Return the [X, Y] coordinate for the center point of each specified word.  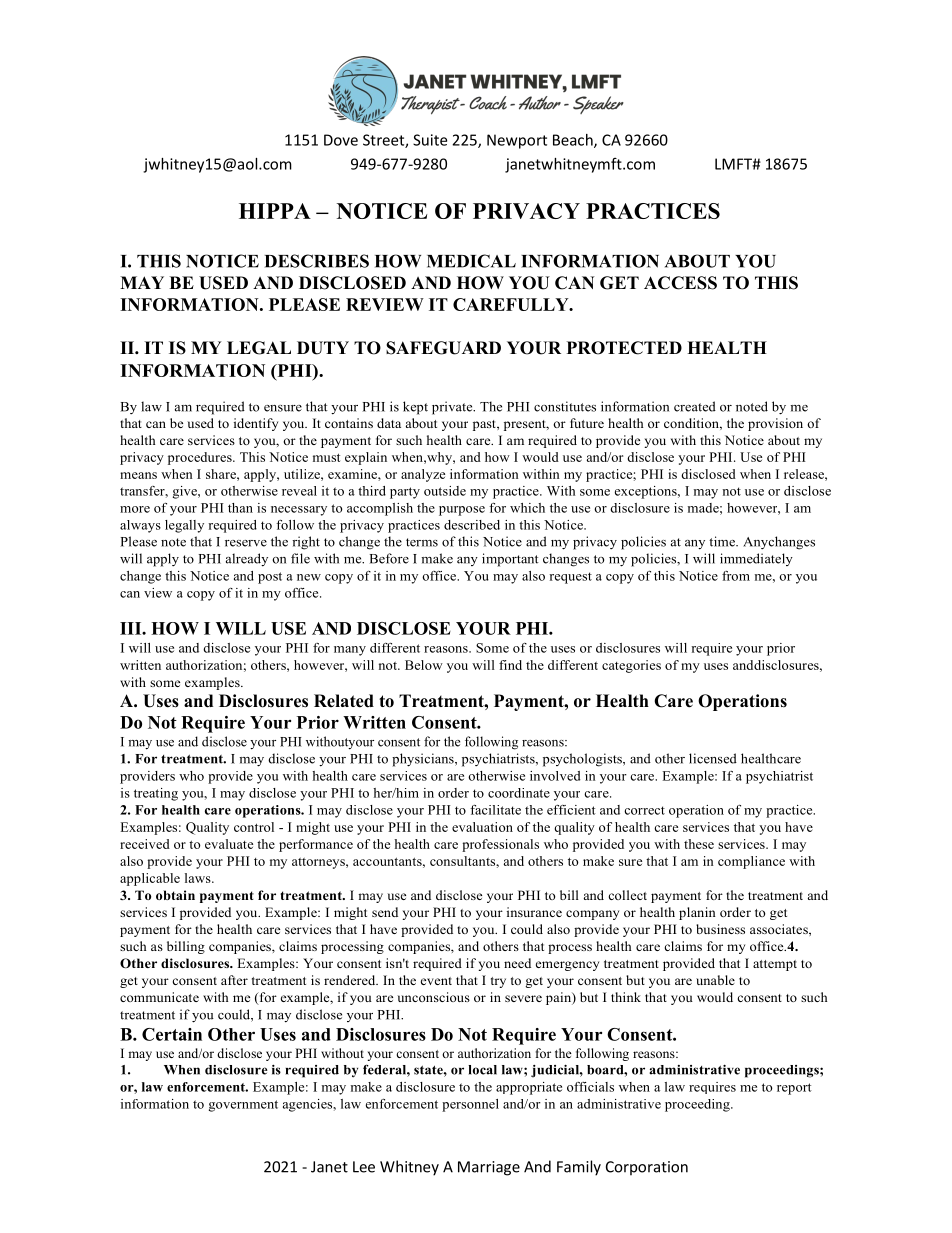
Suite [430, 140]
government [243, 1106]
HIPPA [275, 211]
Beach [574, 141]
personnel [470, 1105]
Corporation [647, 1168]
